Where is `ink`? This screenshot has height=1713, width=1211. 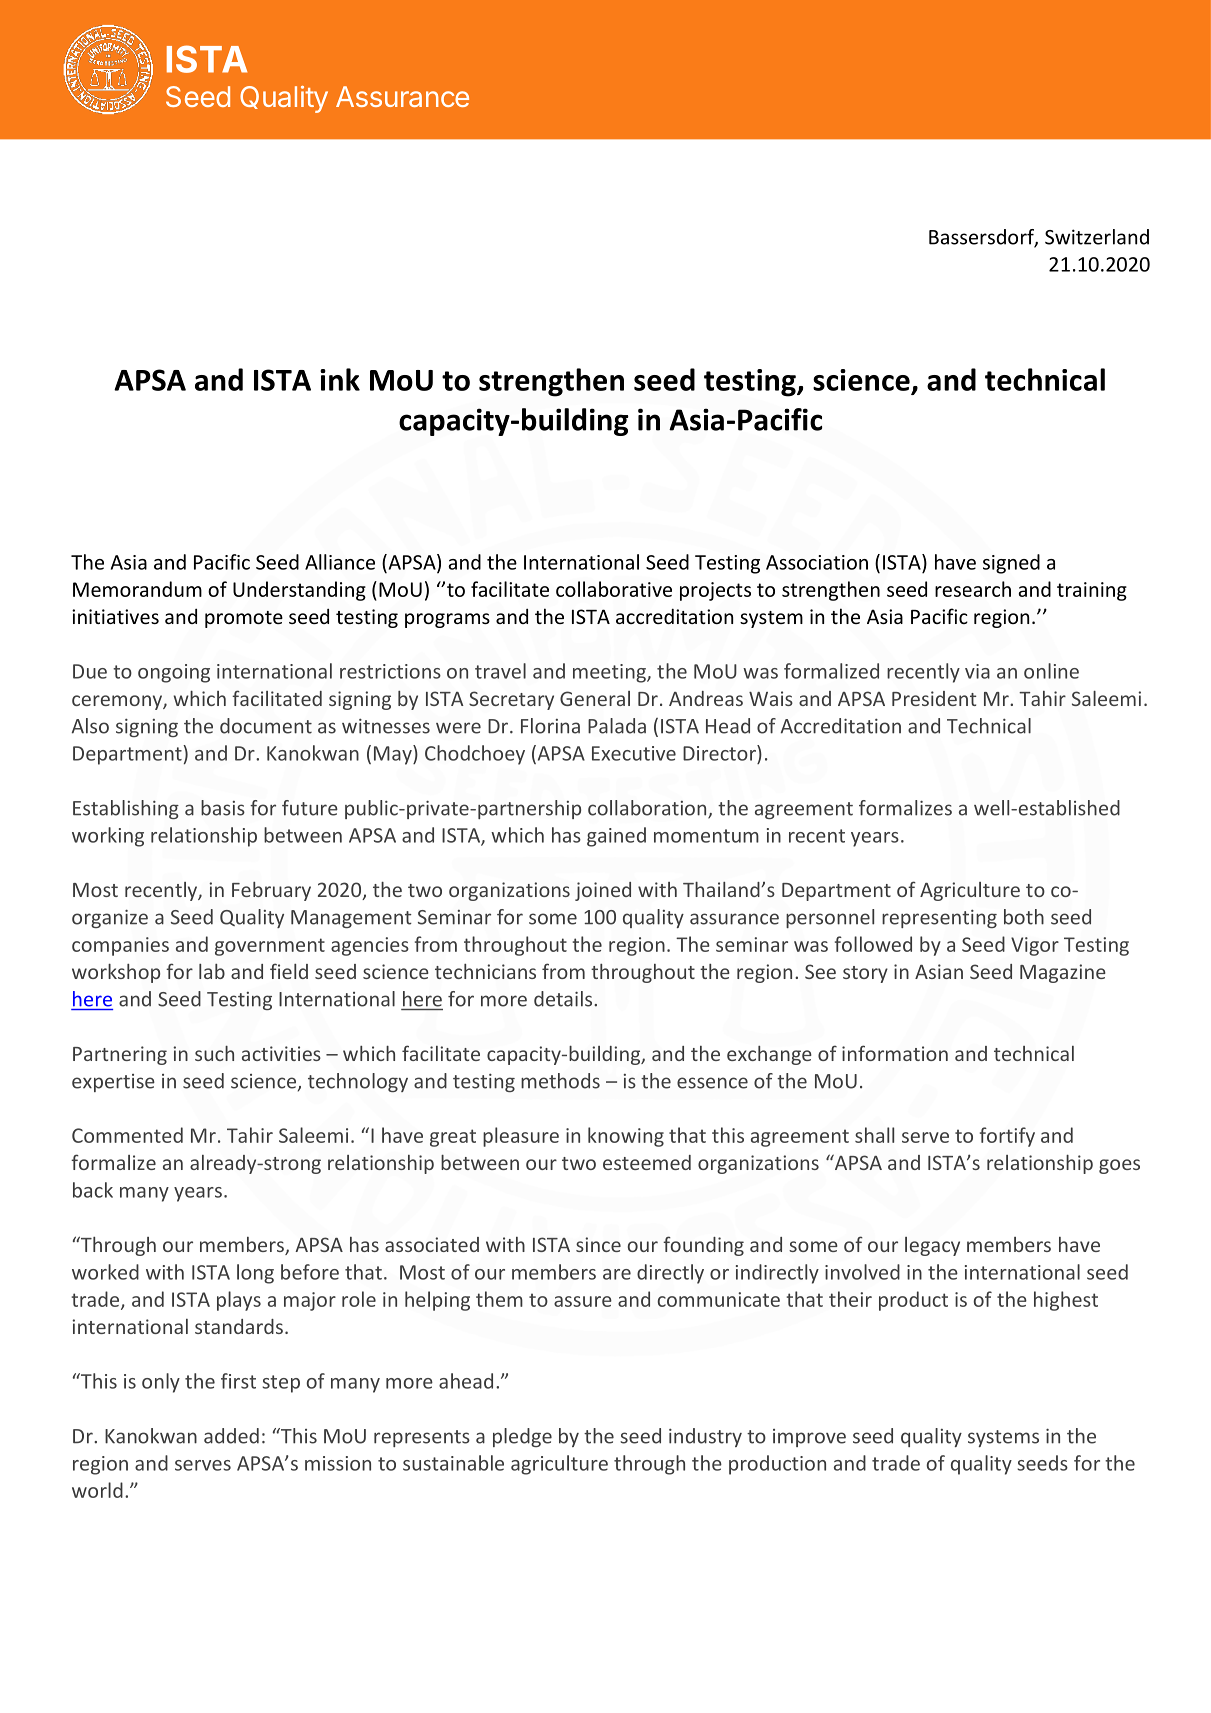
ink is located at coordinates (340, 379).
